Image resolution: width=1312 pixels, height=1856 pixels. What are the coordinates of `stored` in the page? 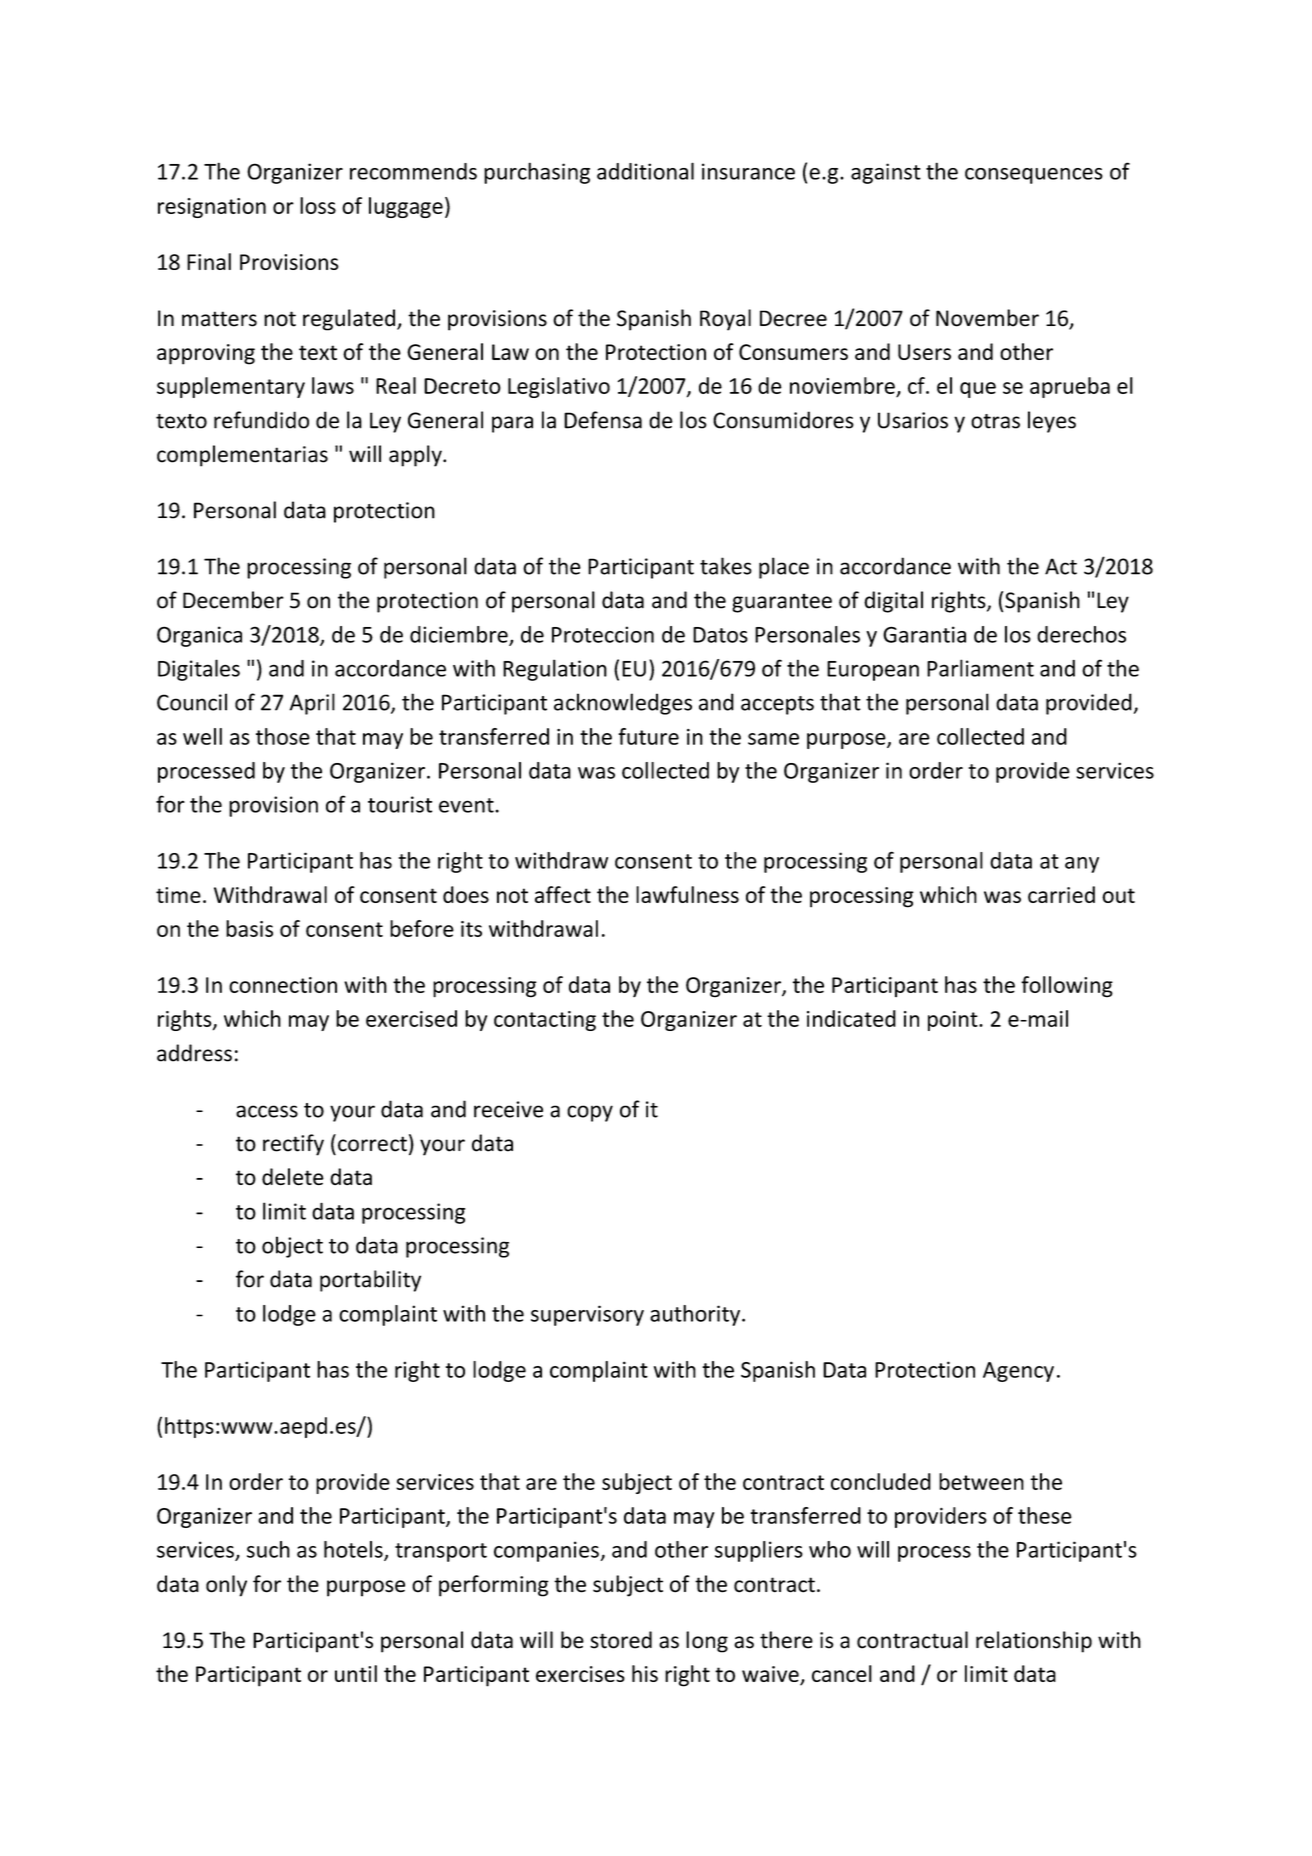 It's located at (621, 1640).
